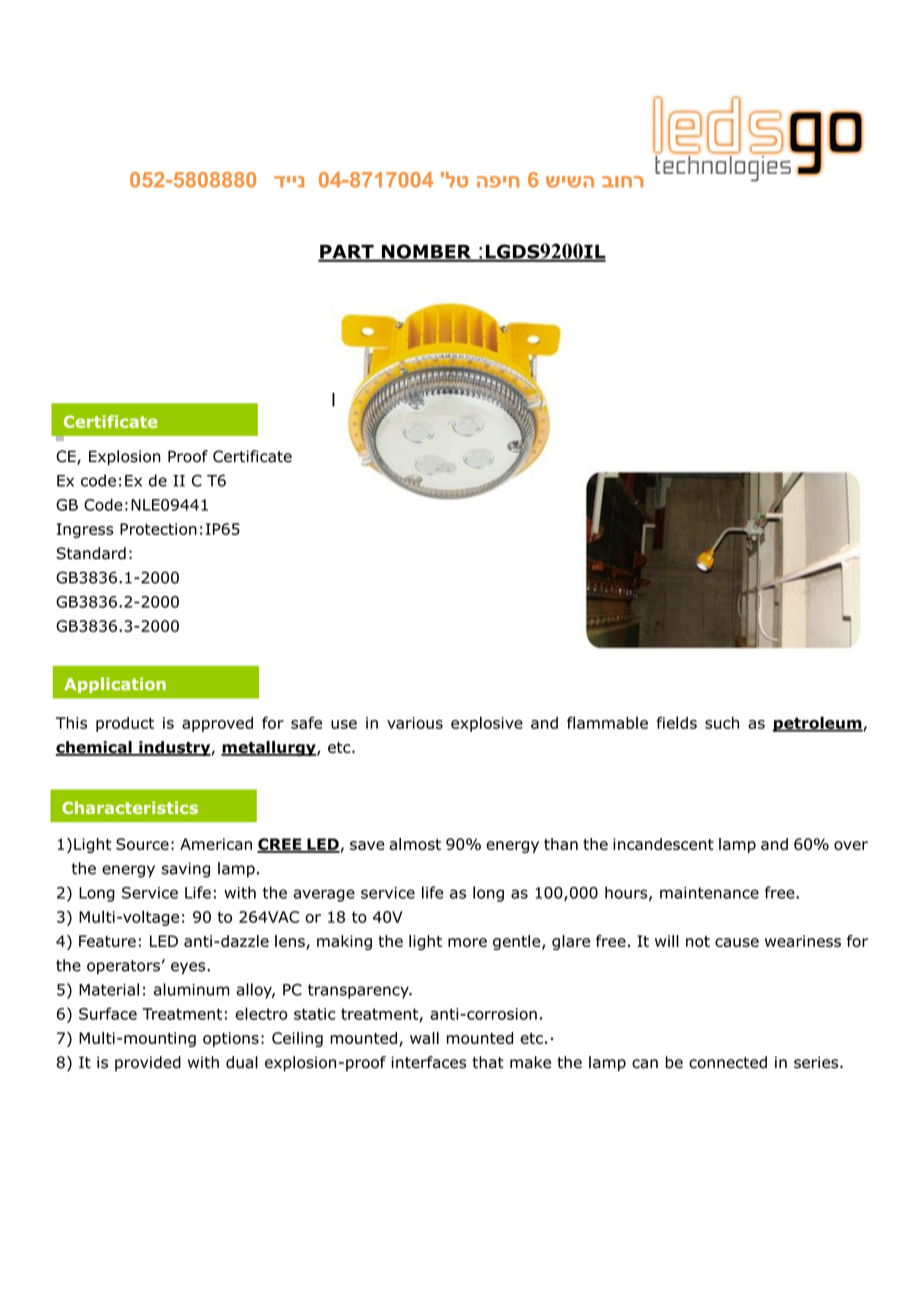  What do you see at coordinates (130, 807) in the screenshot?
I see `Characteristics` at bounding box center [130, 807].
